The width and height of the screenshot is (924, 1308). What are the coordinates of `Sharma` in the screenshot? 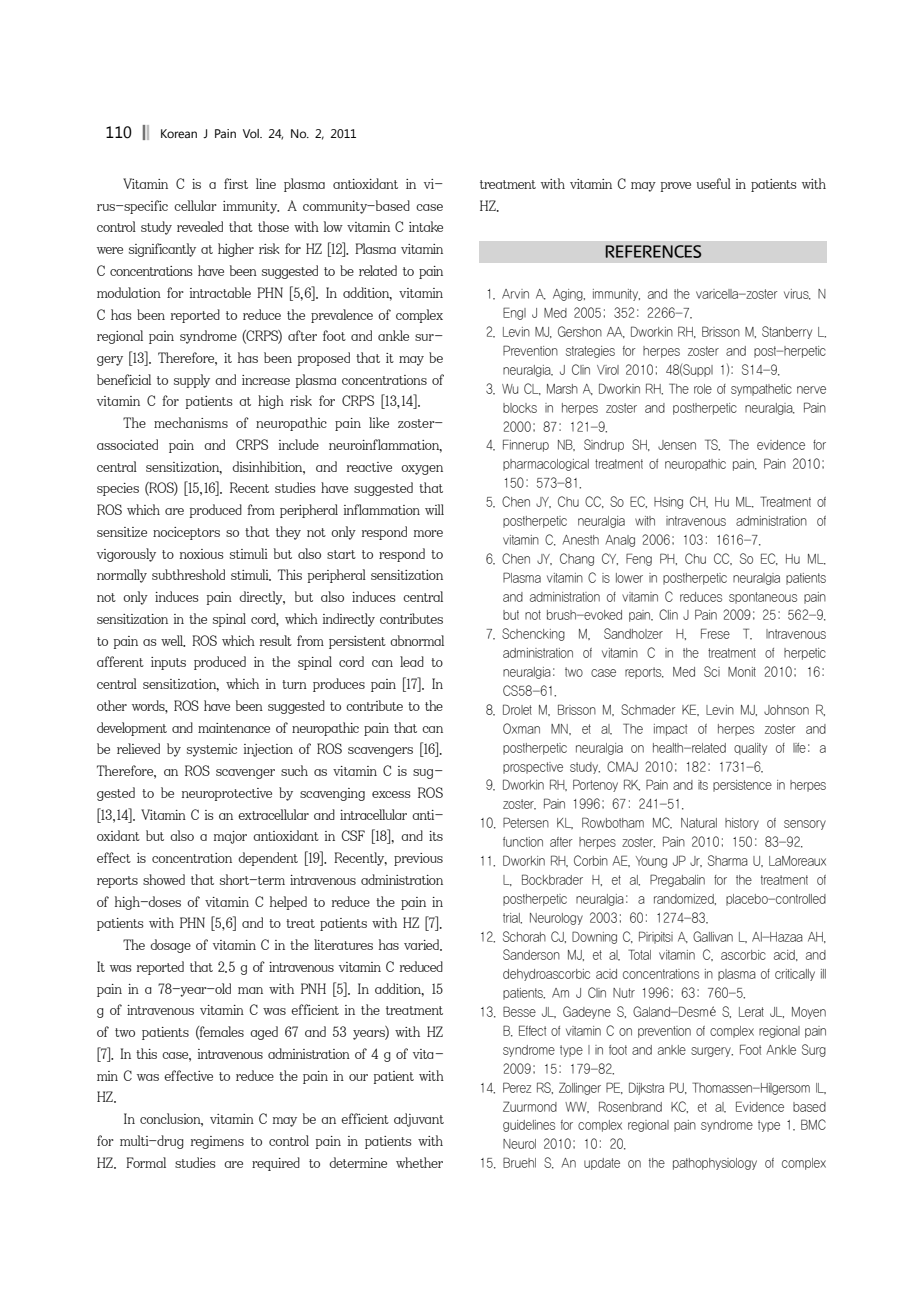 It's located at (728, 860).
